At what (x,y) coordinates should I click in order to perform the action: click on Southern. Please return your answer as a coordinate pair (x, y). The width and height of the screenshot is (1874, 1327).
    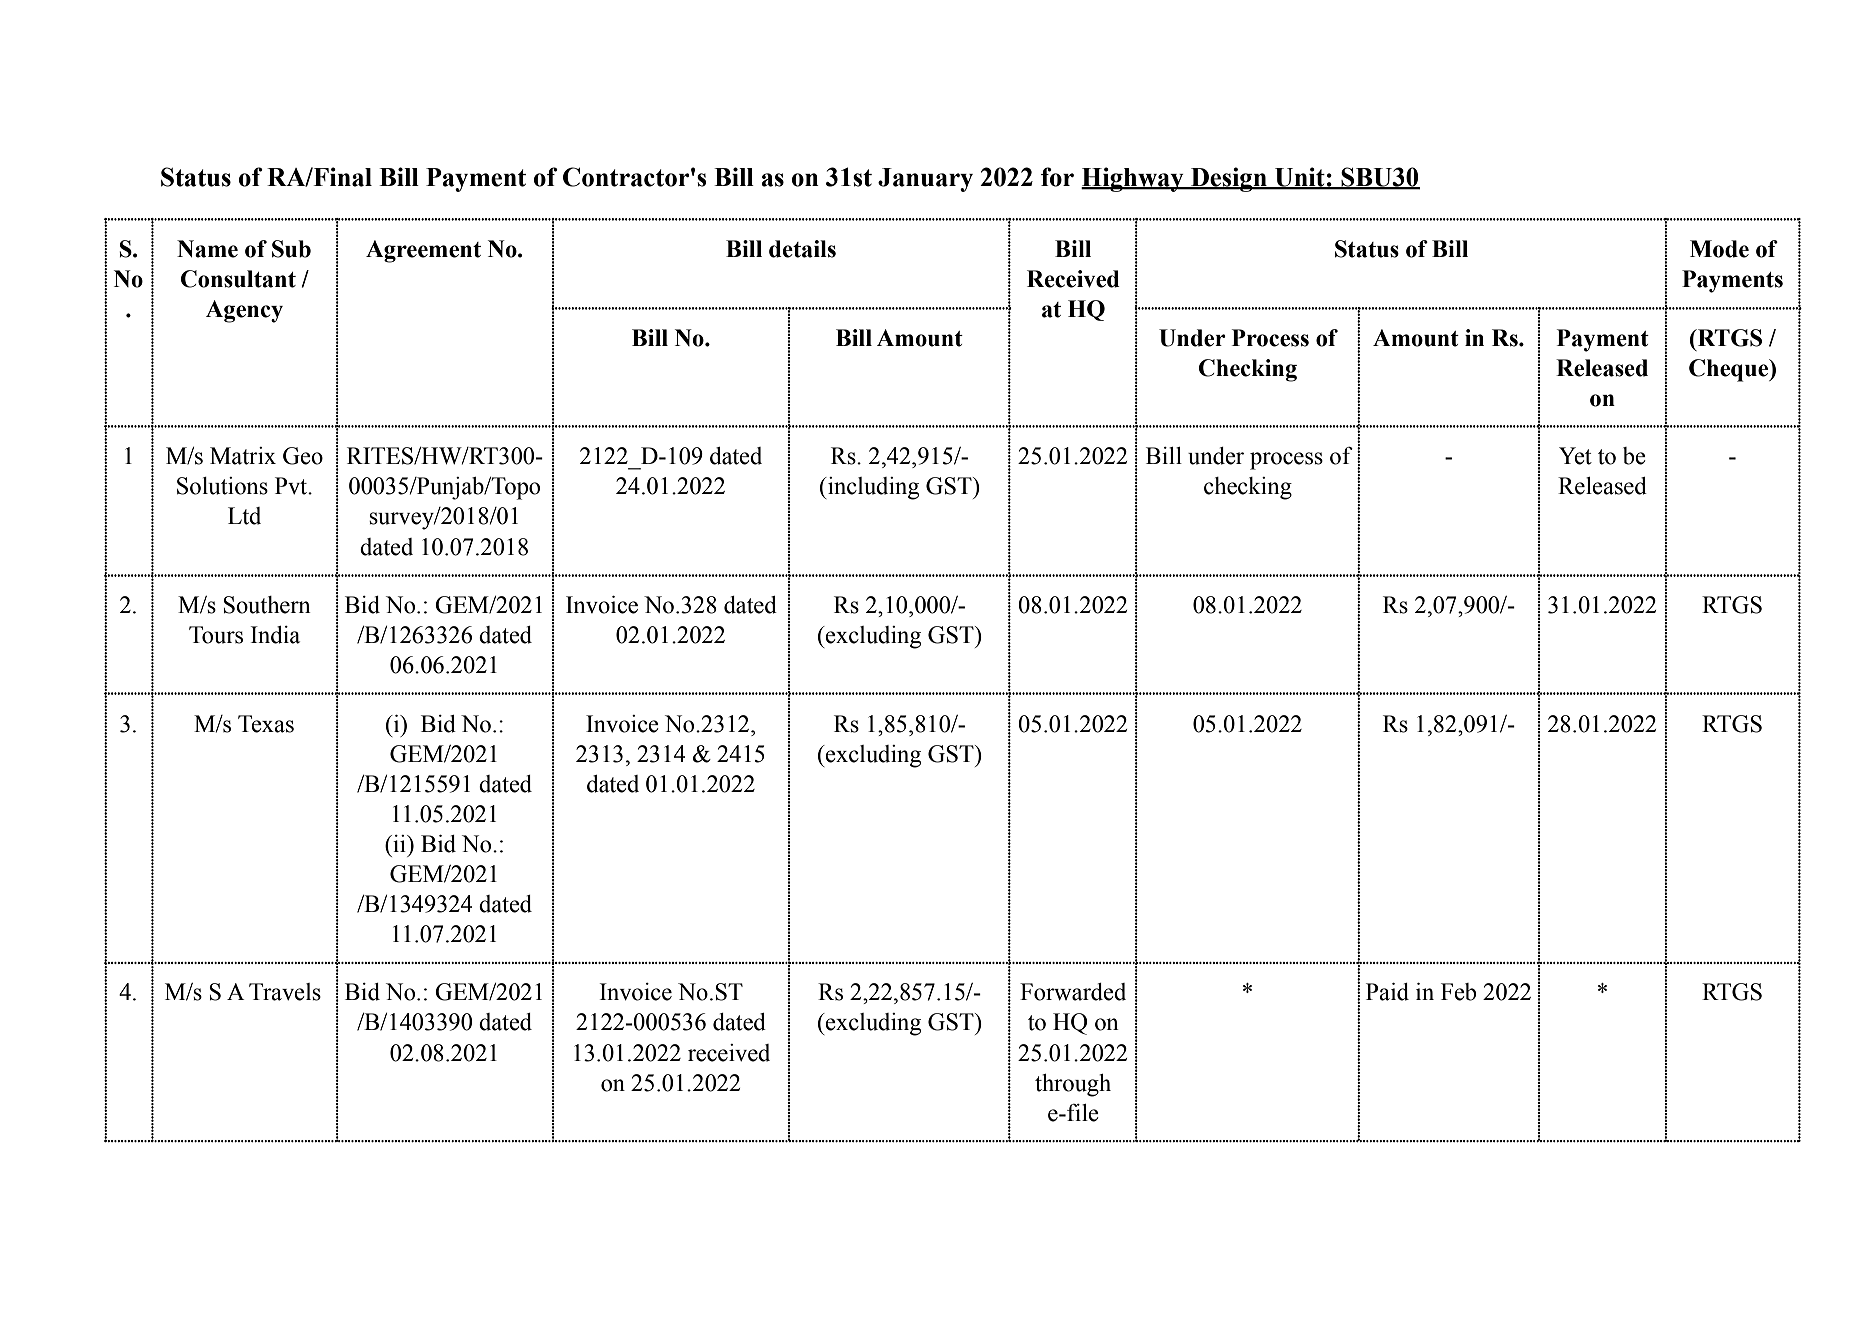
    Looking at the image, I should click on (267, 605).
